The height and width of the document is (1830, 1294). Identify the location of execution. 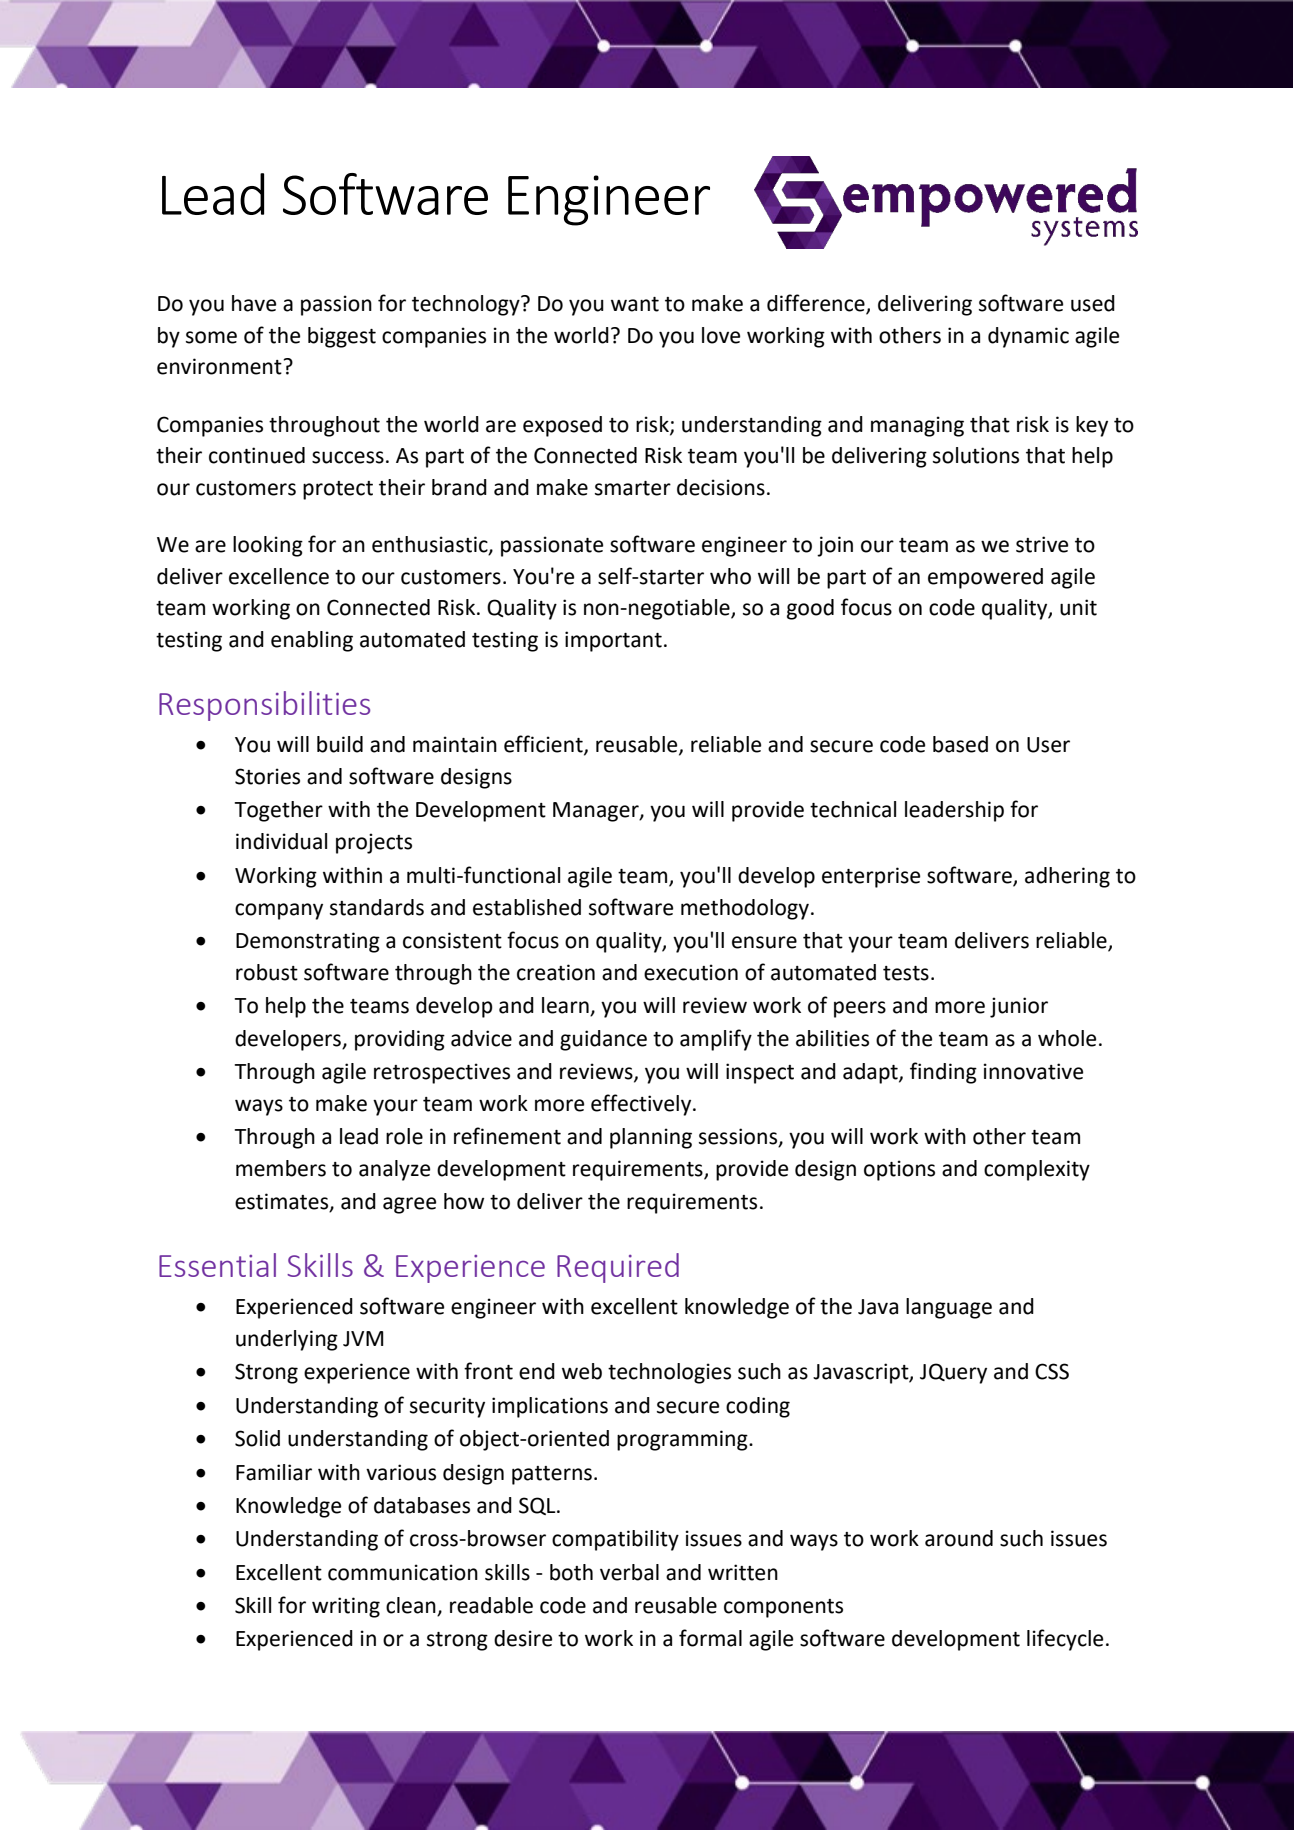
(691, 972).
